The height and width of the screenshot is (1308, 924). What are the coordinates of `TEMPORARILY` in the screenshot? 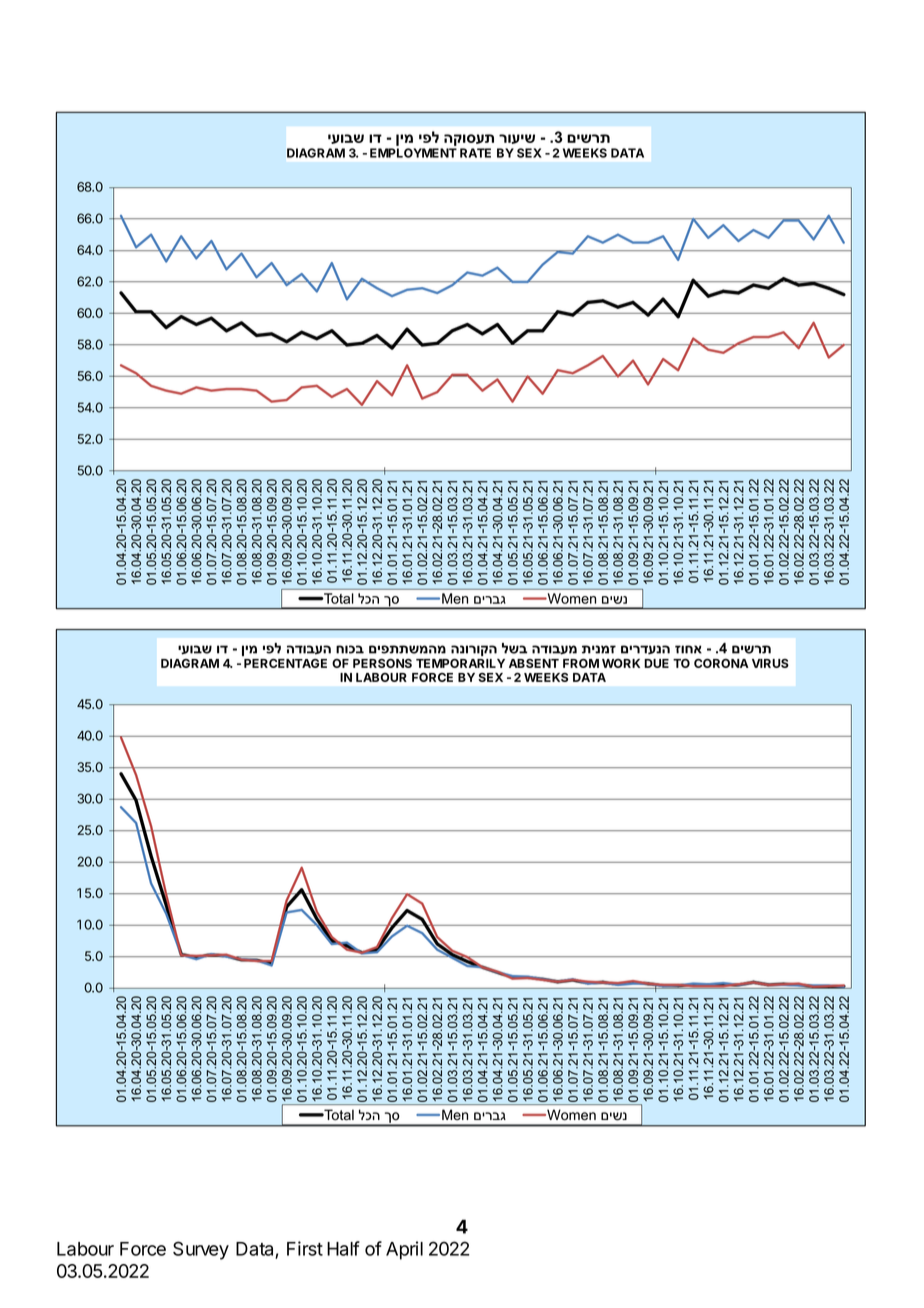 It's located at (460, 663).
